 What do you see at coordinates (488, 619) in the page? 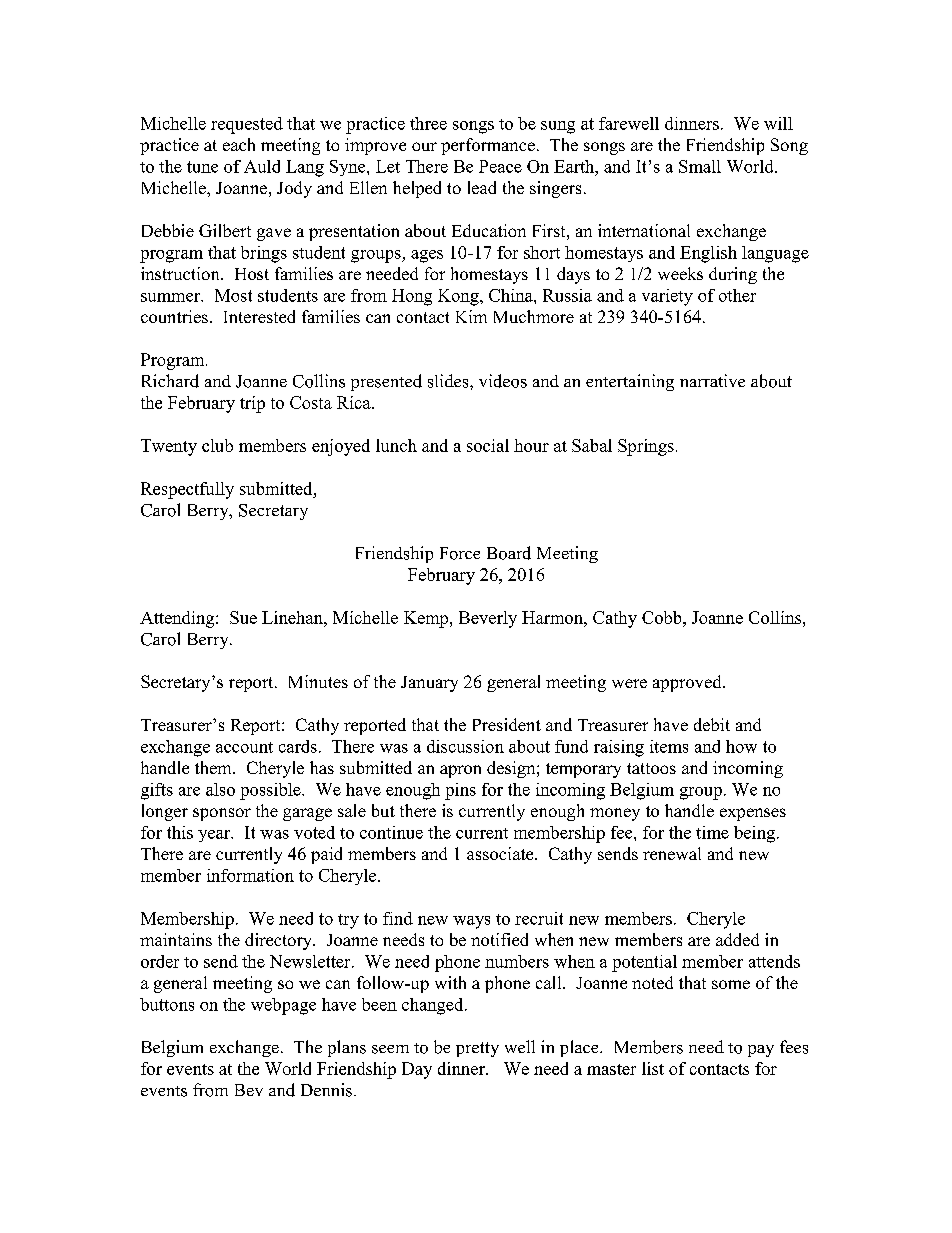
I see `Beverly` at bounding box center [488, 619].
